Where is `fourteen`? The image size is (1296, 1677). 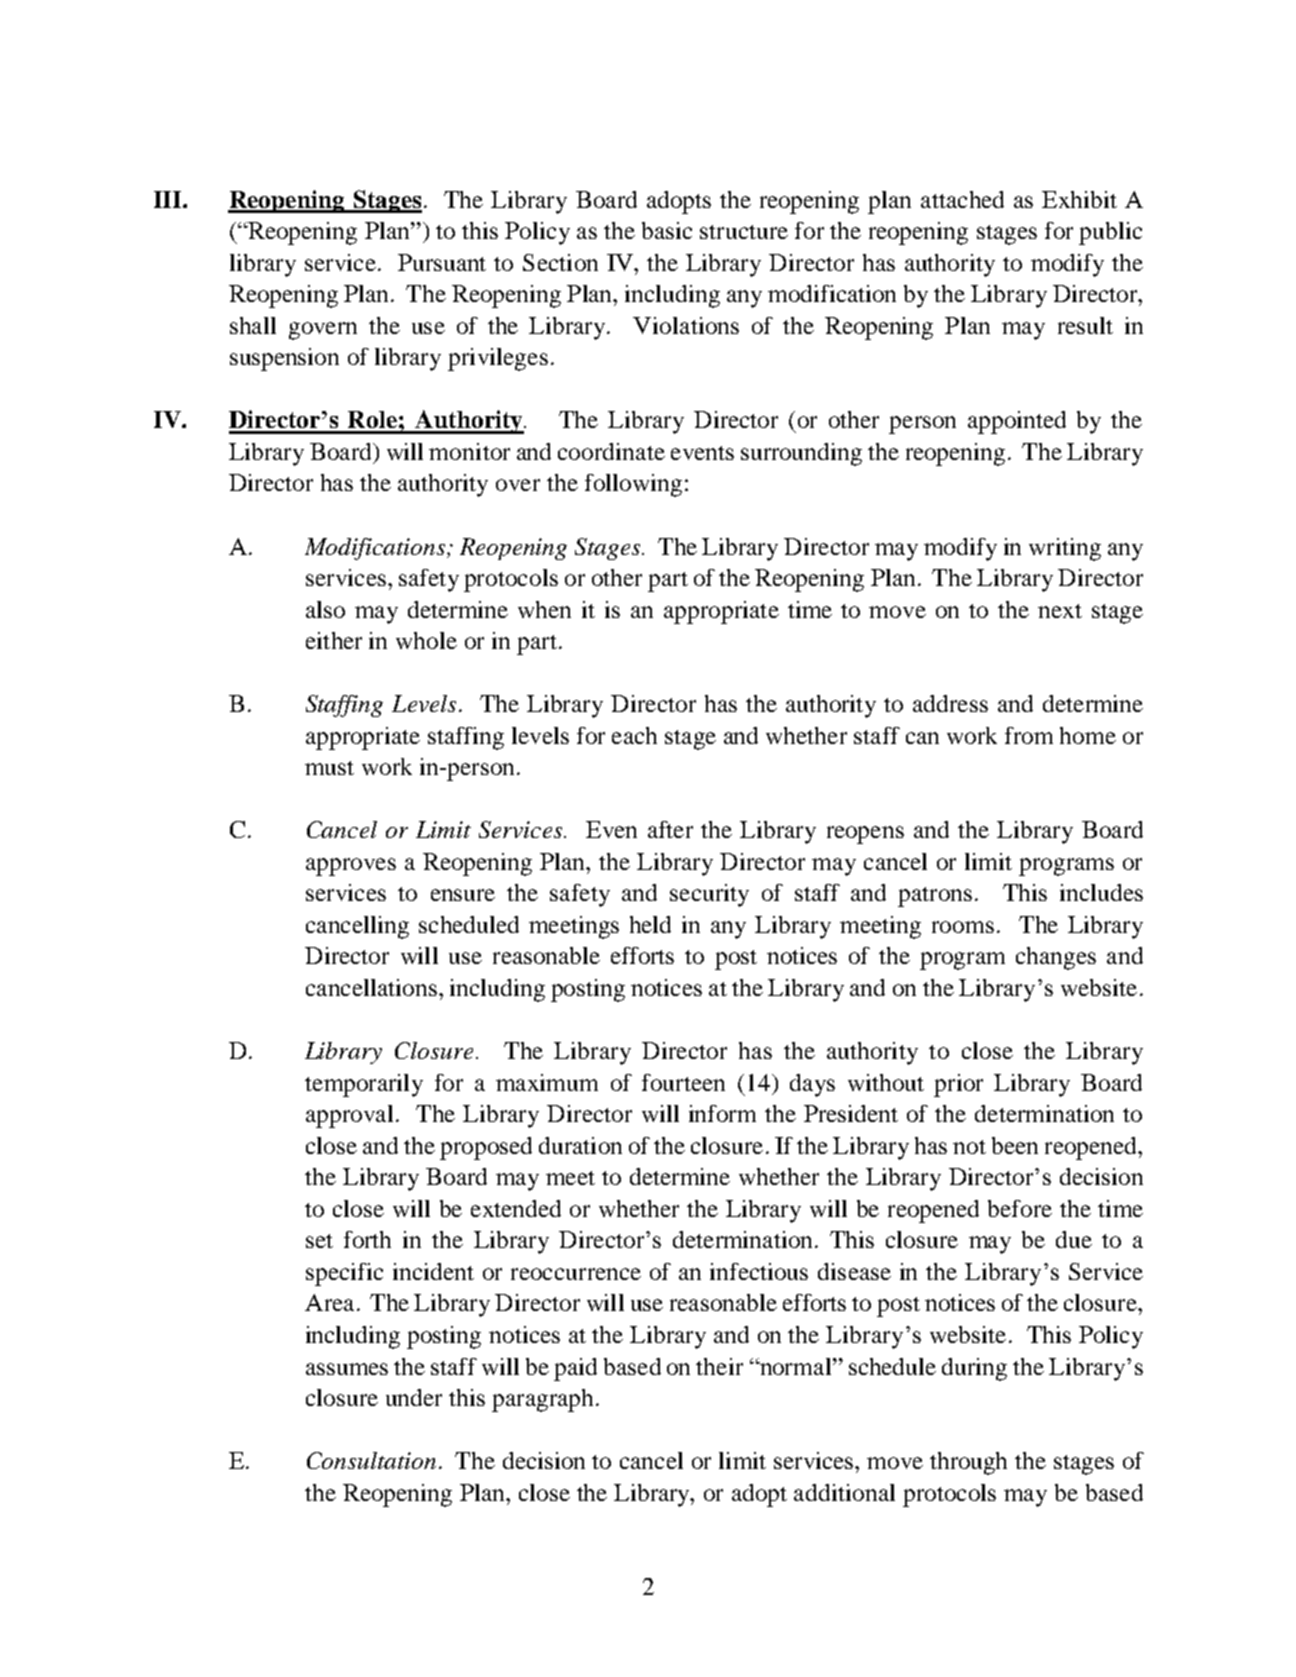 fourteen is located at coordinates (683, 1082).
